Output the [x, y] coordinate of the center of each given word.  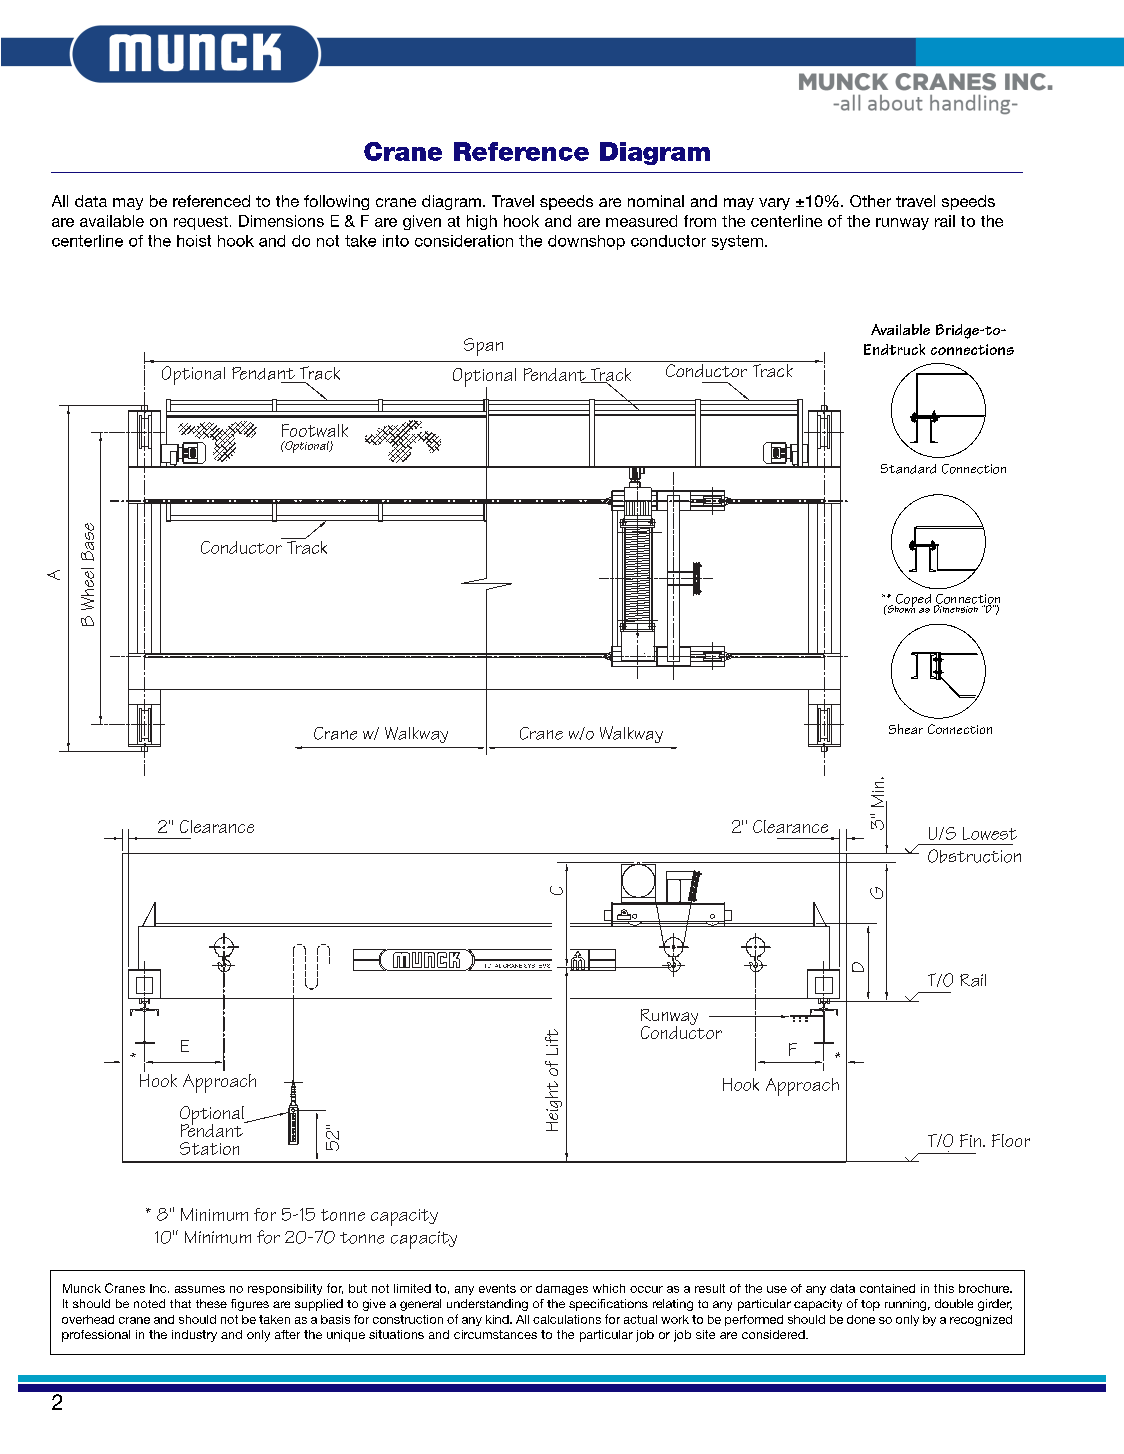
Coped [913, 602]
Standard [908, 469]
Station [209, 1148]
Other [870, 201]
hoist [194, 241]
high [482, 222]
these [211, 1303]
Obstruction [974, 856]
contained [887, 1288]
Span [483, 347]
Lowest [990, 833]
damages [562, 1289]
